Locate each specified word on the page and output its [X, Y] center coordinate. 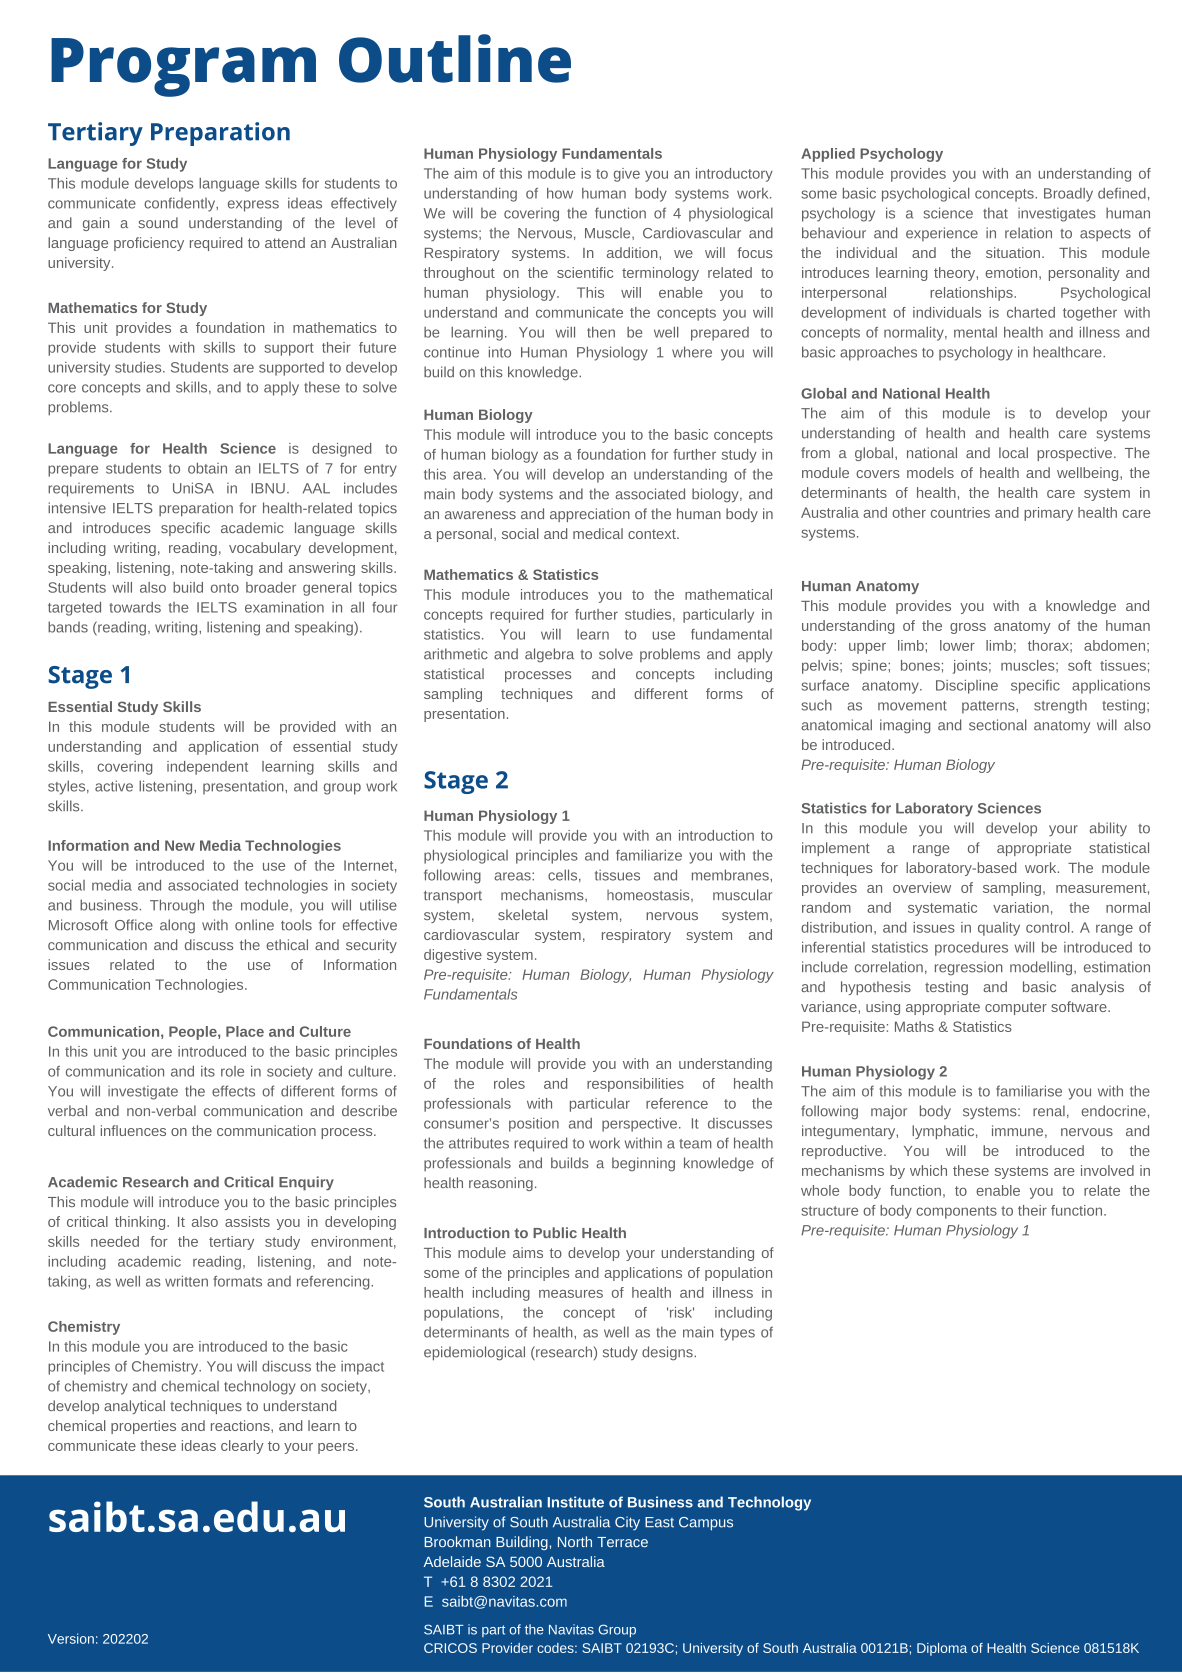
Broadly [1068, 195]
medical [598, 533]
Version [71, 1638]
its [208, 1071]
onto [225, 588]
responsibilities [635, 1085]
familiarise [1029, 1091]
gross [968, 628]
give [627, 175]
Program [183, 67]
